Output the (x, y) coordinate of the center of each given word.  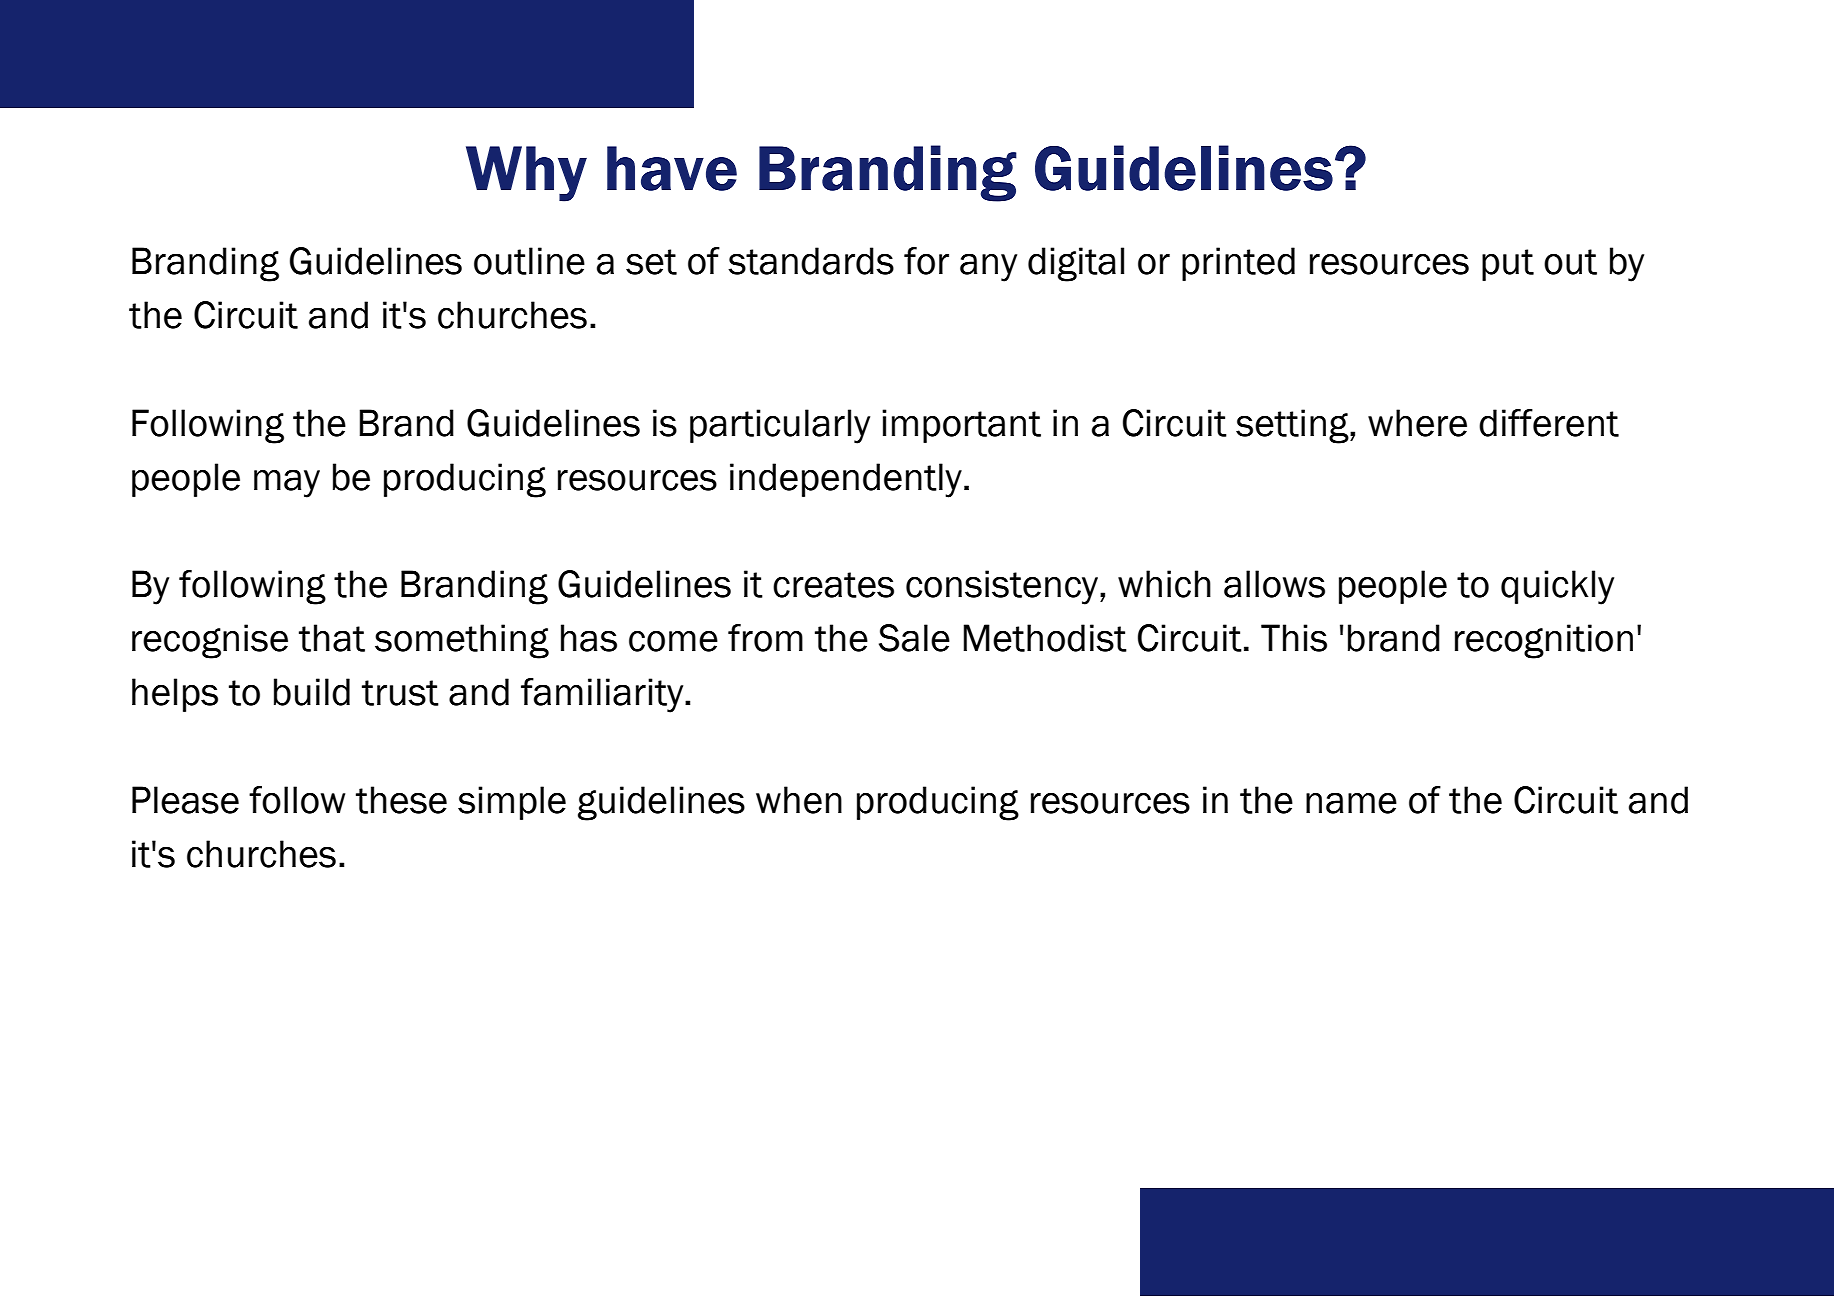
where (1417, 423)
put (1508, 265)
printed (1238, 264)
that (332, 638)
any (988, 267)
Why (526, 174)
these (401, 800)
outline (529, 261)
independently (846, 480)
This (1294, 638)
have (672, 168)
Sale (914, 638)
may (287, 483)
